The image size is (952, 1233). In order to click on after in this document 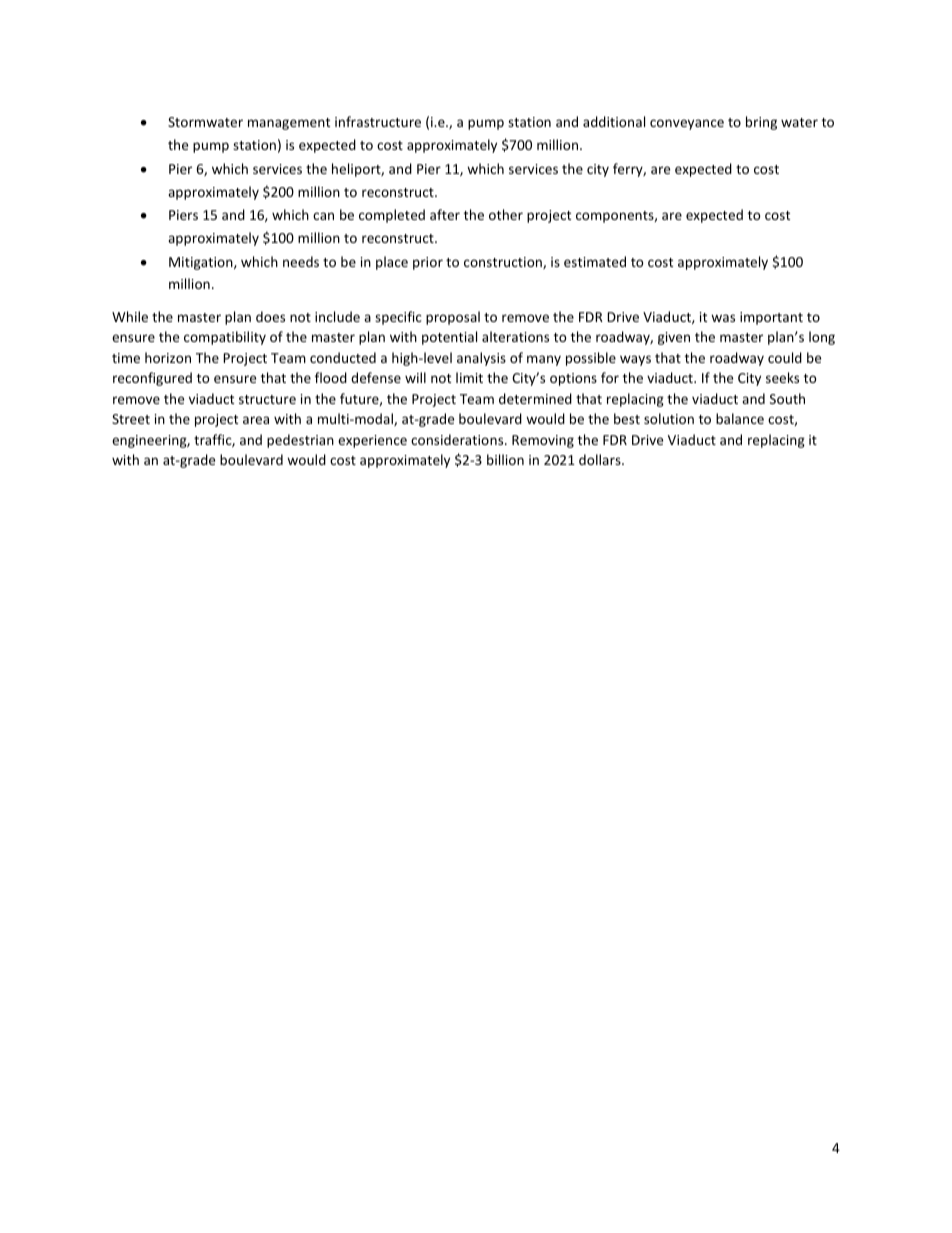, I will do `click(445, 214)`.
